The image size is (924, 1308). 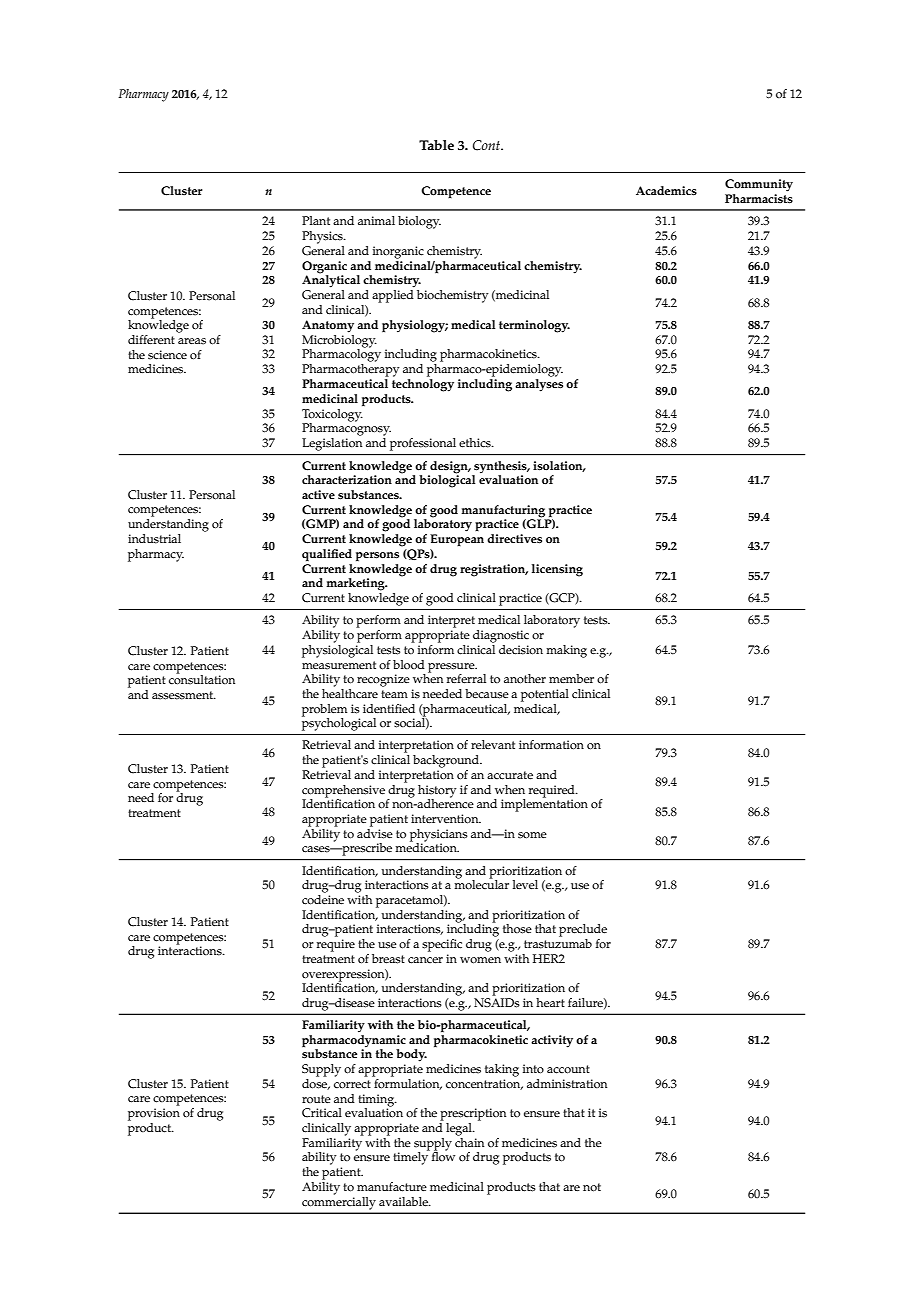 What do you see at coordinates (323, 900) in the image?
I see `codeine` at bounding box center [323, 900].
